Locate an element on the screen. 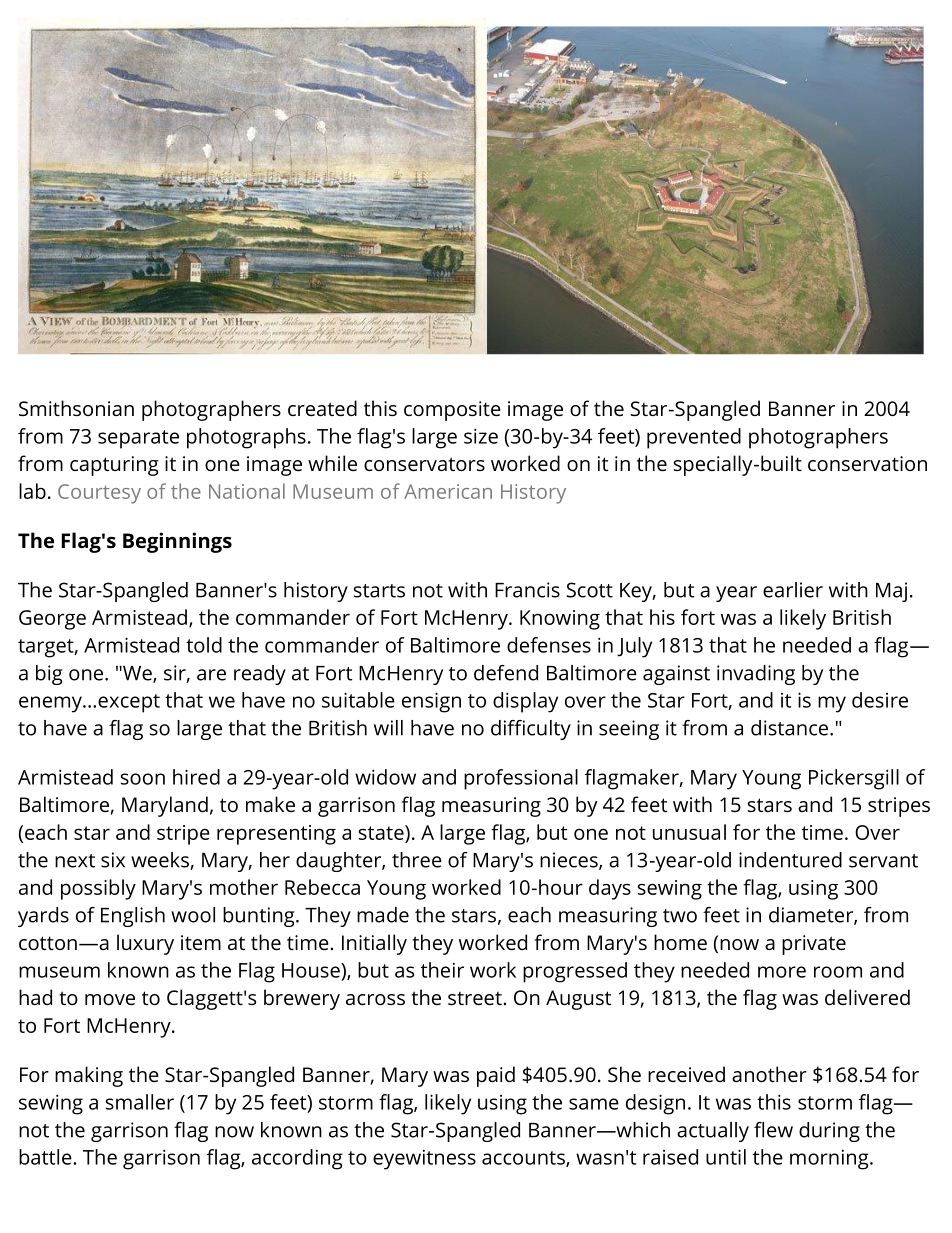 The image size is (952, 1233). professional is located at coordinates (521, 779).
